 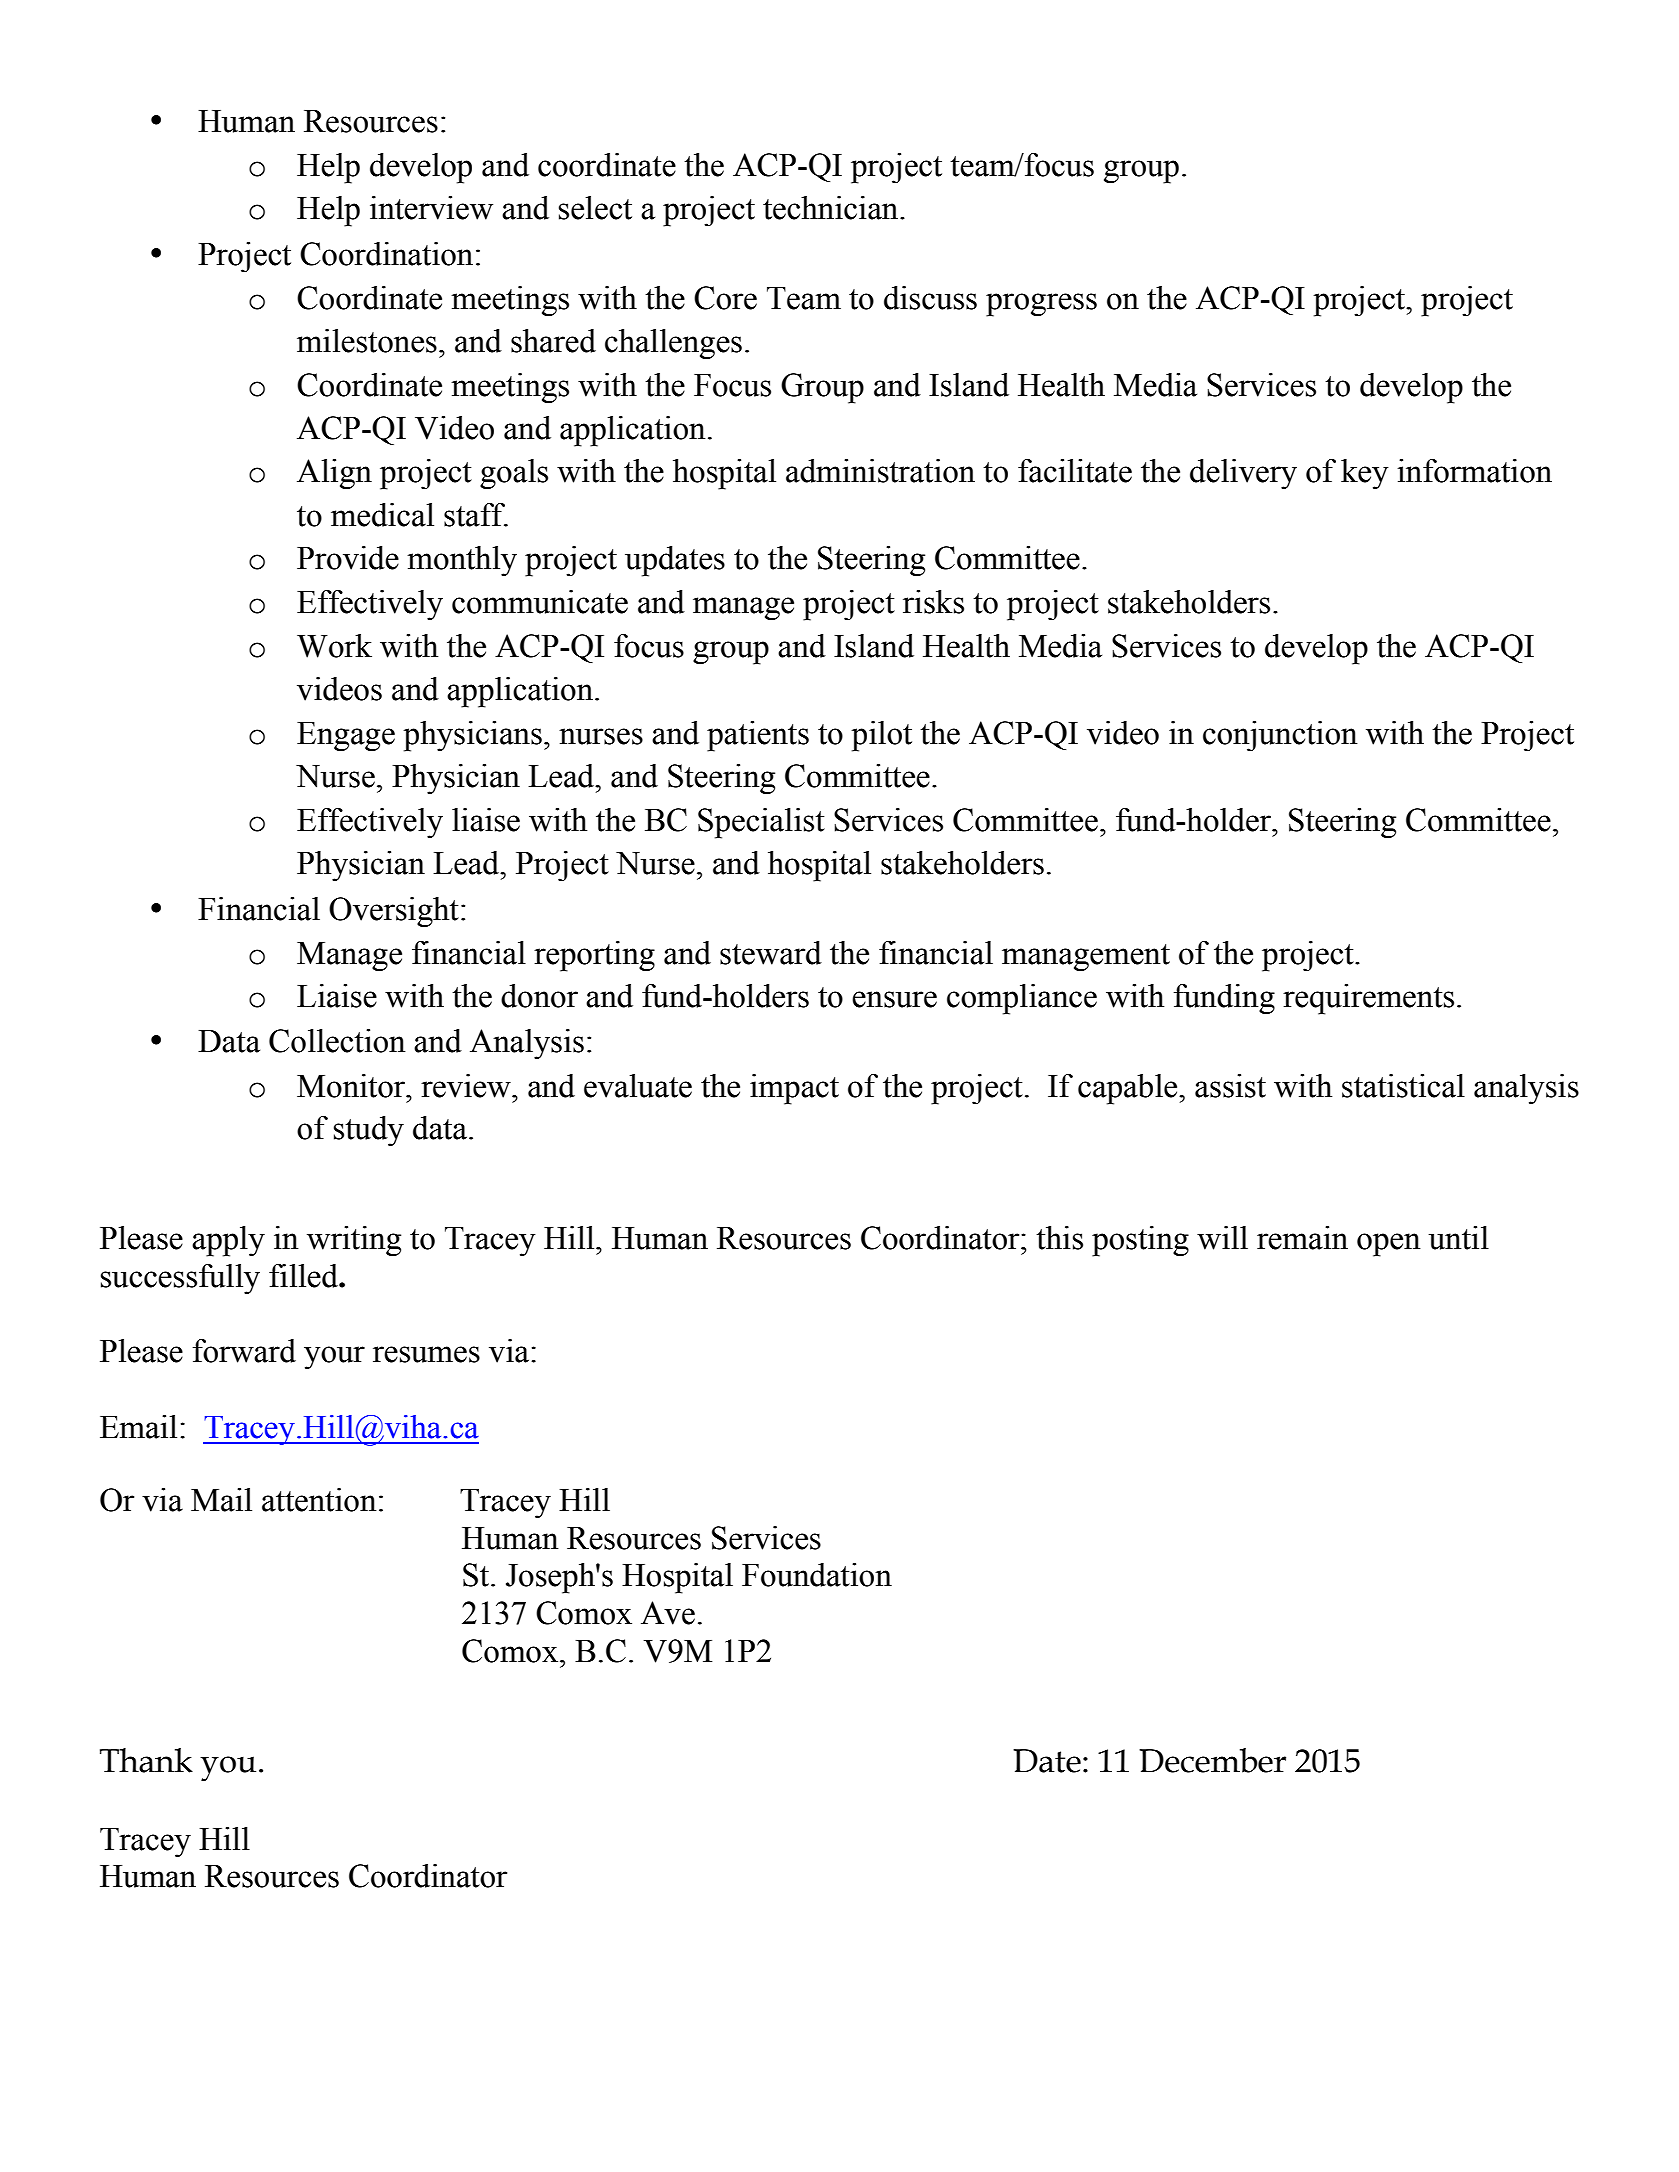 What do you see at coordinates (337, 1041) in the screenshot?
I see `Collection` at bounding box center [337, 1041].
